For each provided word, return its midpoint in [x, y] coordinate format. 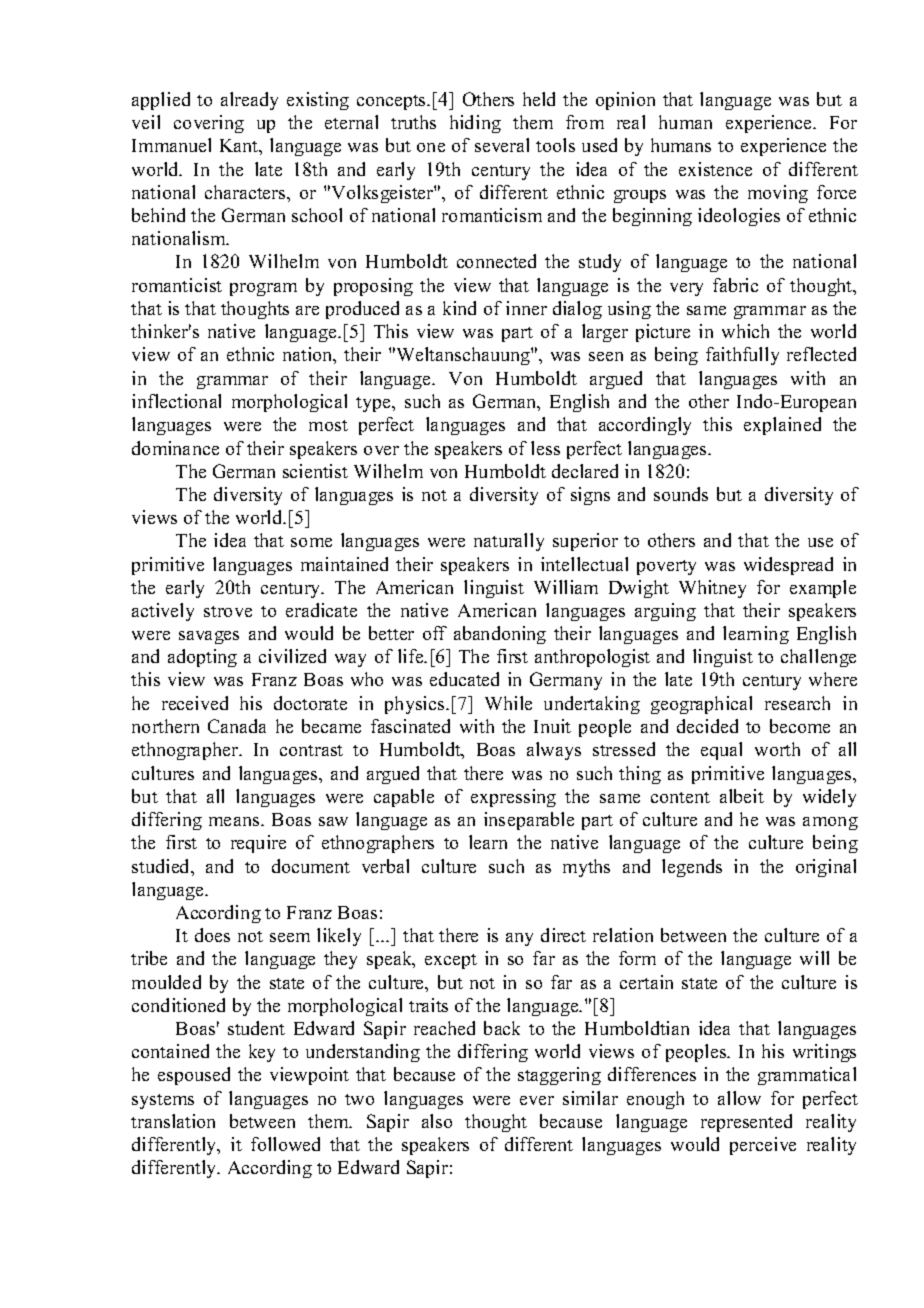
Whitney [712, 589]
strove [228, 611]
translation [173, 1121]
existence [715, 169]
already [249, 101]
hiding [475, 124]
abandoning [500, 635]
